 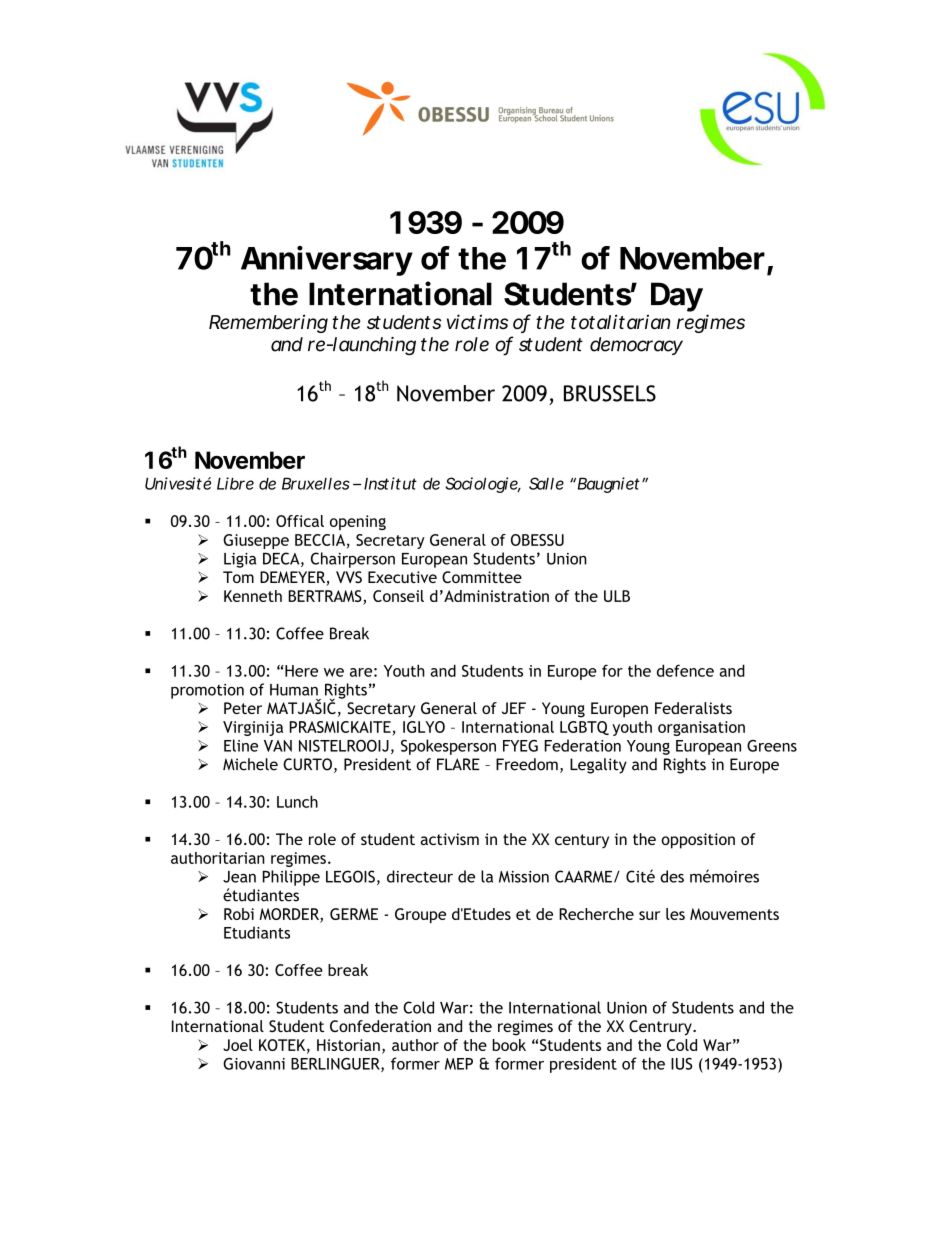 I want to click on Joel, so click(x=238, y=1045).
